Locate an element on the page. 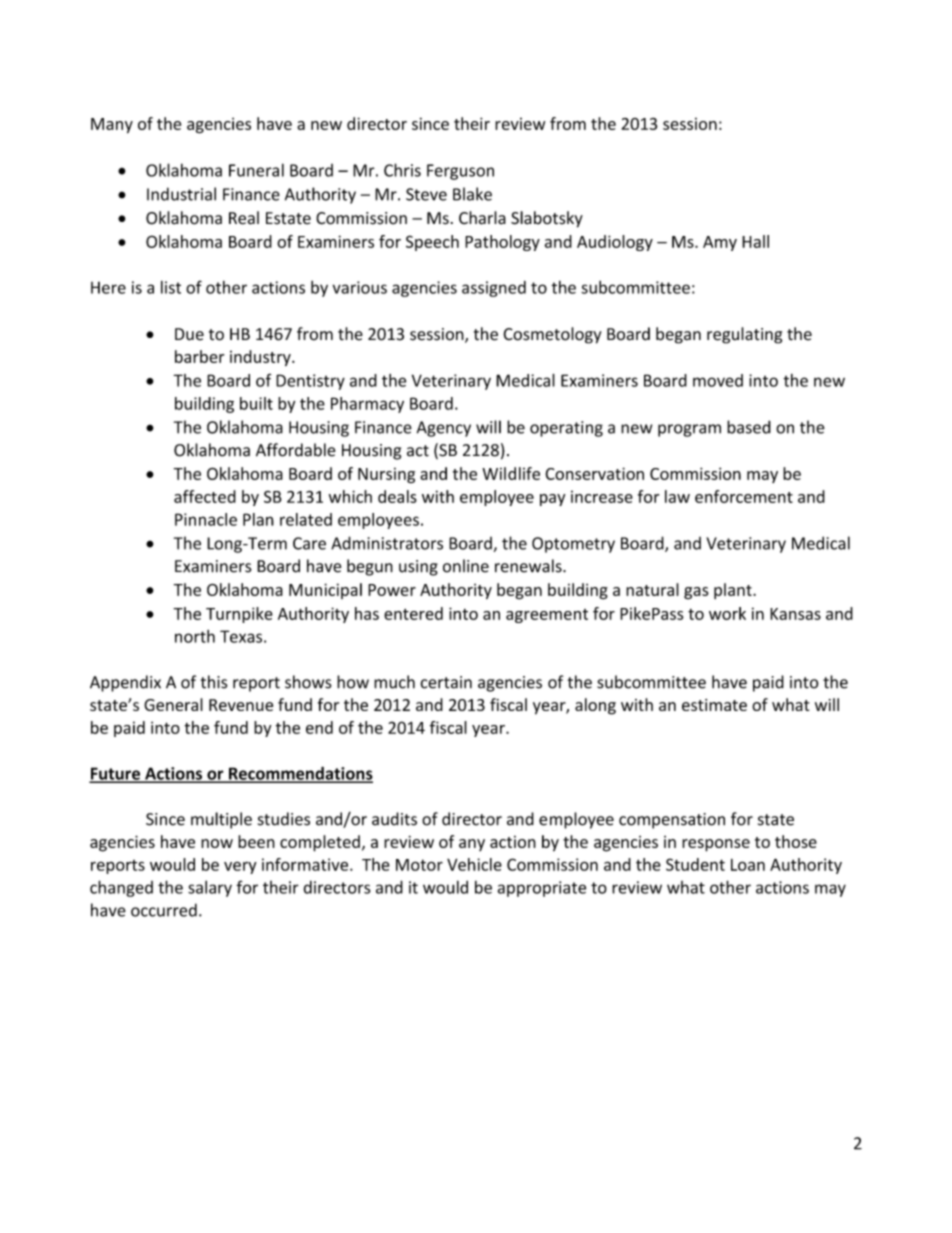 This page has width=952, height=1233. moved is located at coordinates (718, 380).
